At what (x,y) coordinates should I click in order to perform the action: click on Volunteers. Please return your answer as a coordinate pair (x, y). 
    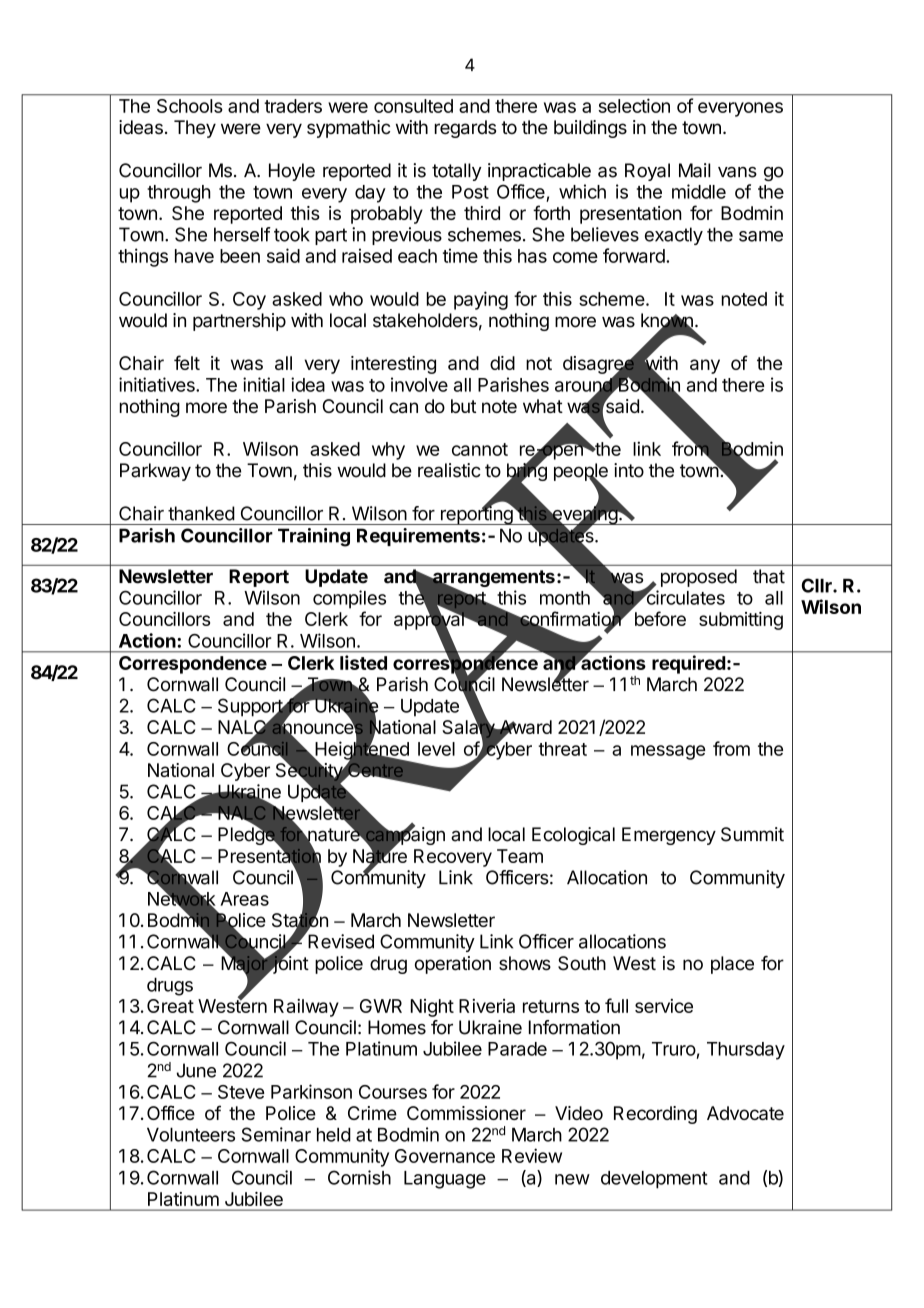
    Looking at the image, I should click on (191, 1135).
